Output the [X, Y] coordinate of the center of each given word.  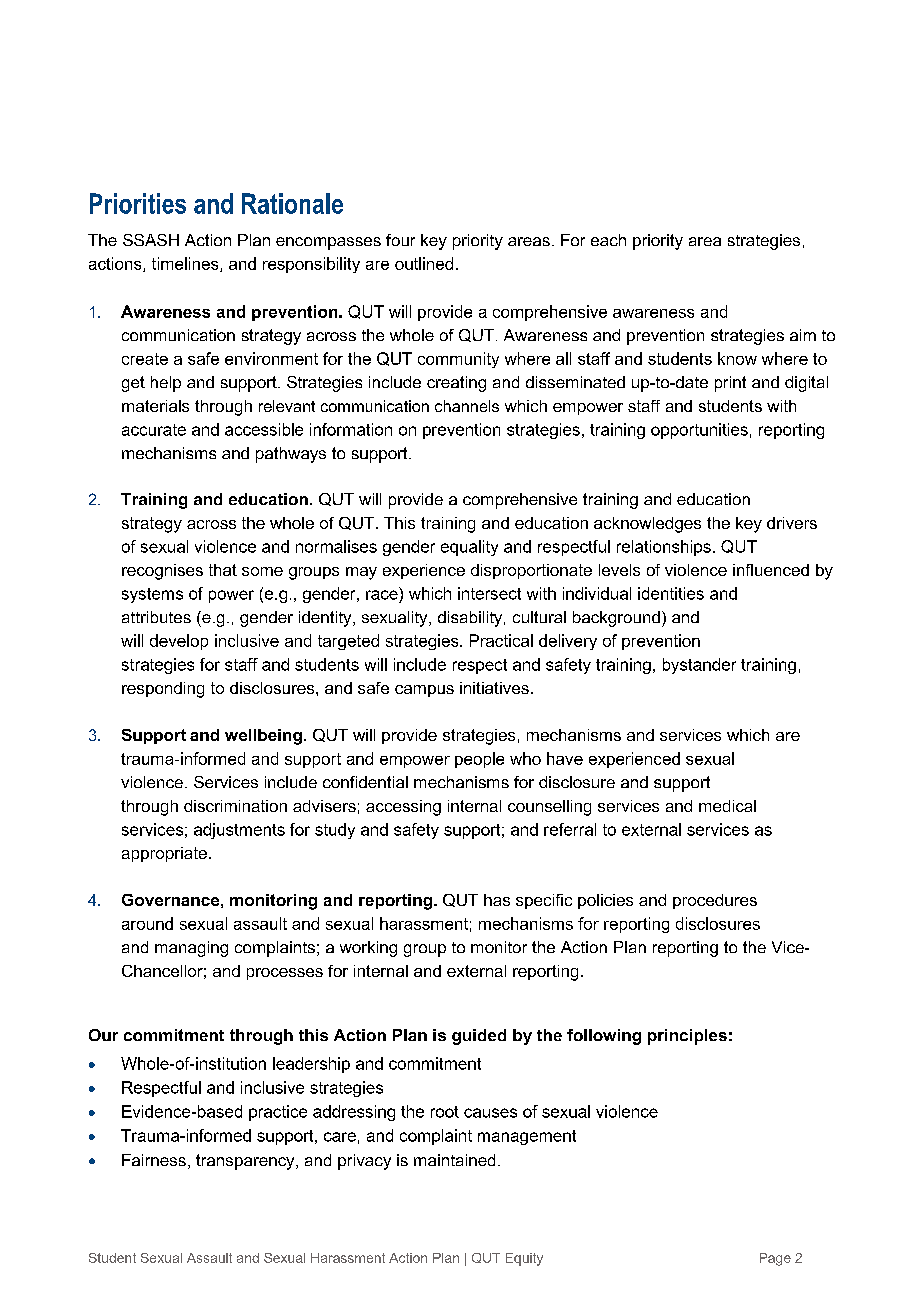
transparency [246, 1162]
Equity [524, 1259]
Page [775, 1259]
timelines [186, 264]
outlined [424, 263]
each [608, 240]
